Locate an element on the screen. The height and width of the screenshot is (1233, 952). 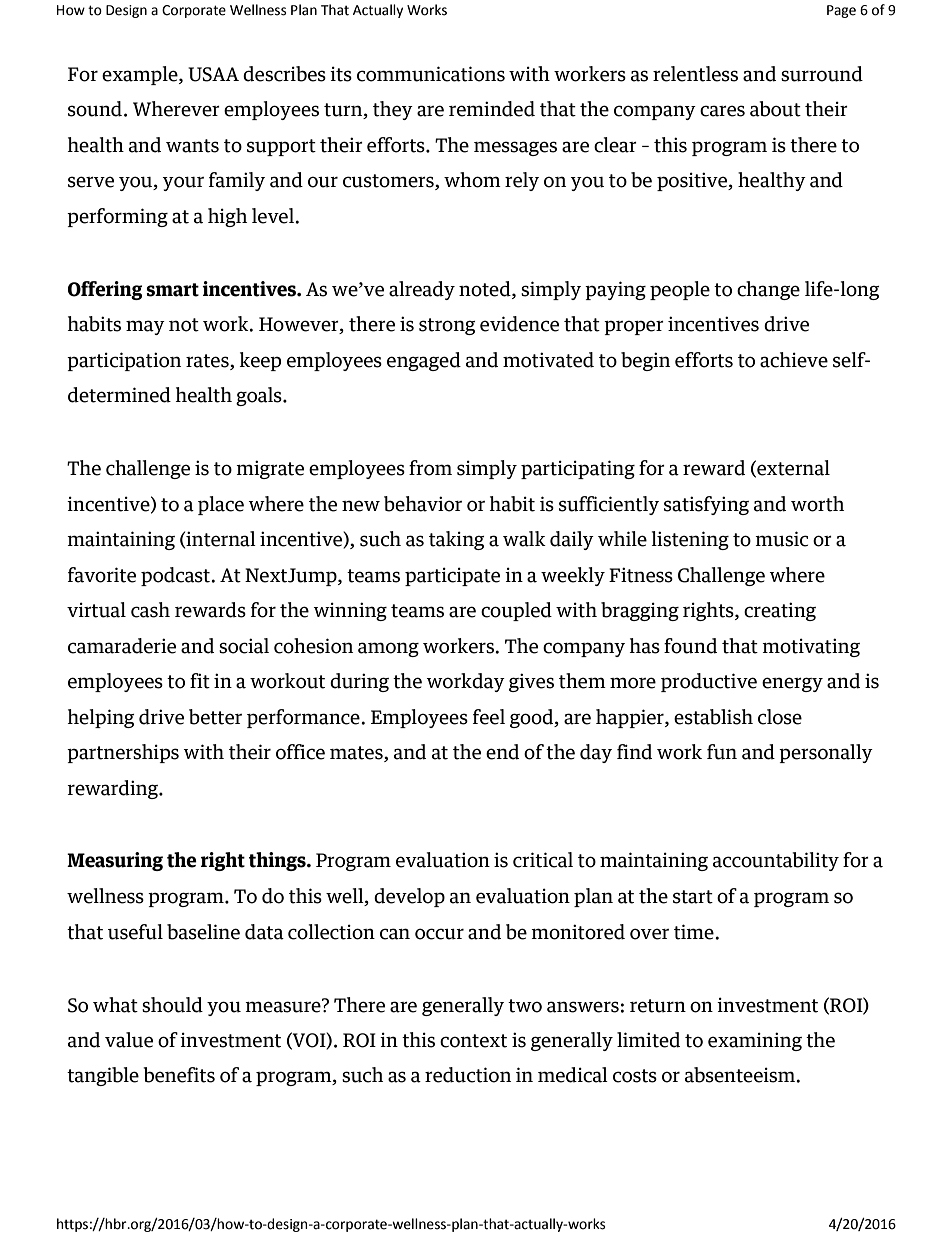
relentless is located at coordinates (695, 74).
